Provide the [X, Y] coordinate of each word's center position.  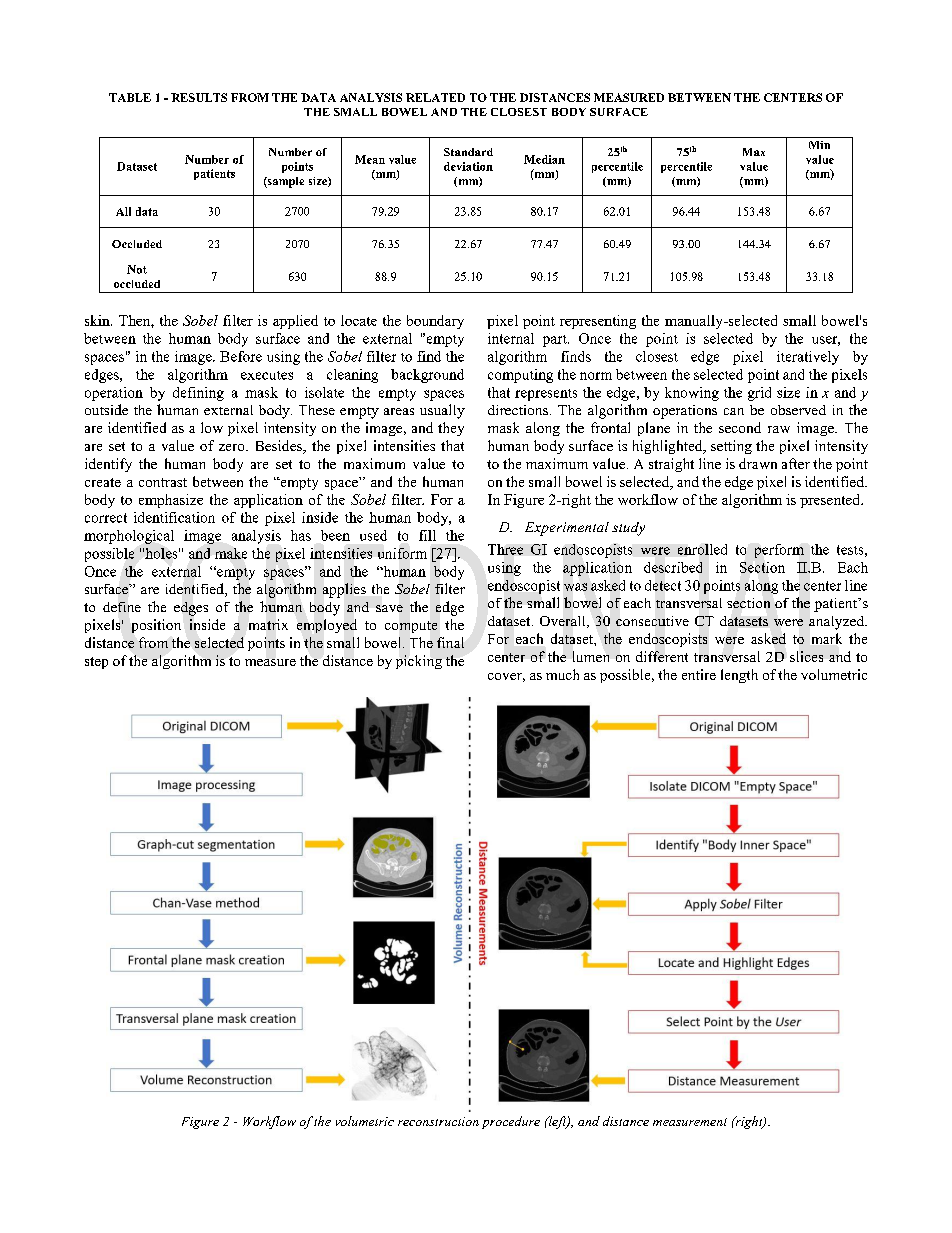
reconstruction [438, 1121]
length [739, 676]
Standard [468, 152]
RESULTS [199, 97]
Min [819, 145]
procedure [511, 1122]
